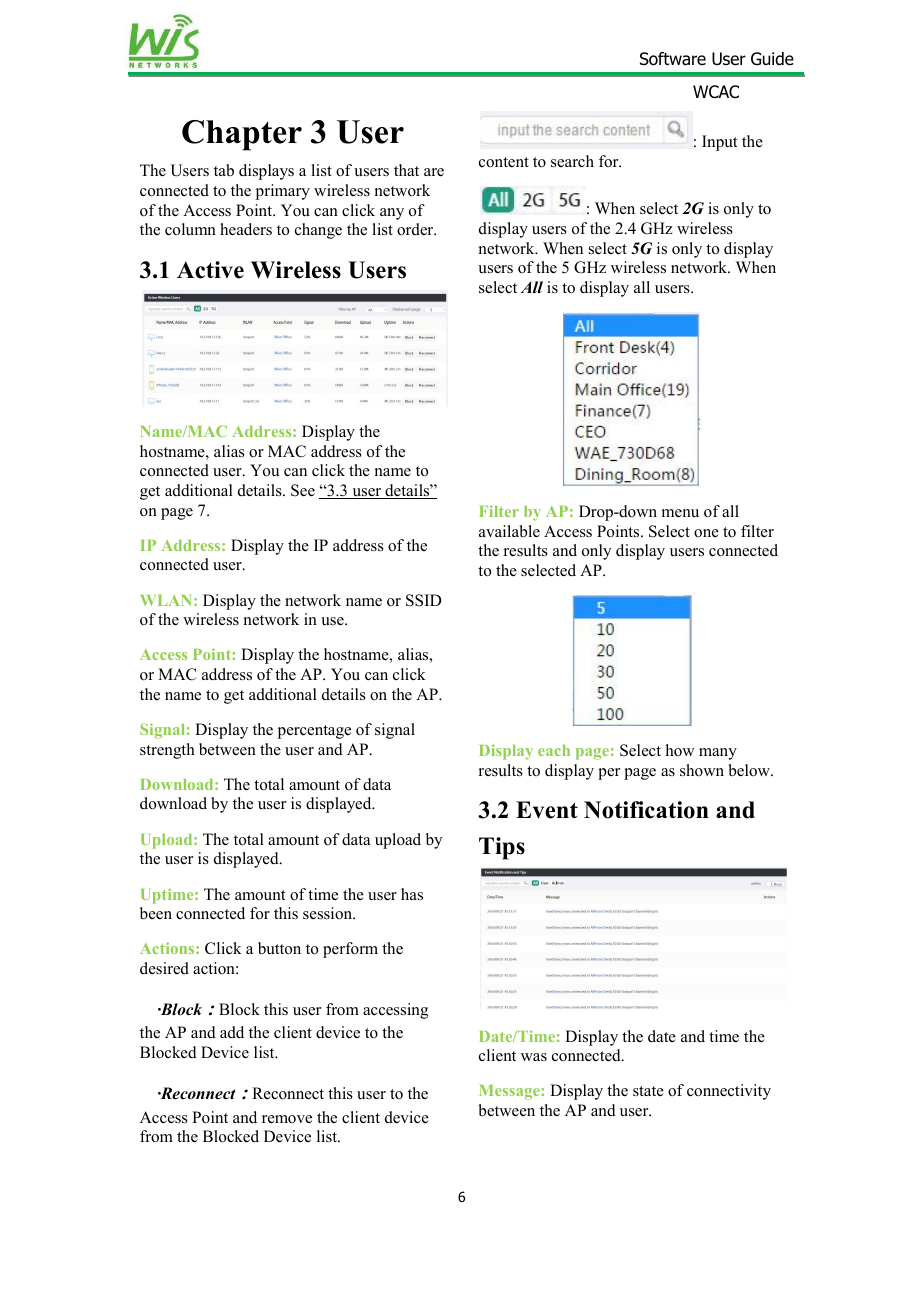 This screenshot has width=924, height=1308. Describe the element at coordinates (287, 1119) in the screenshot. I see `remove` at that location.
